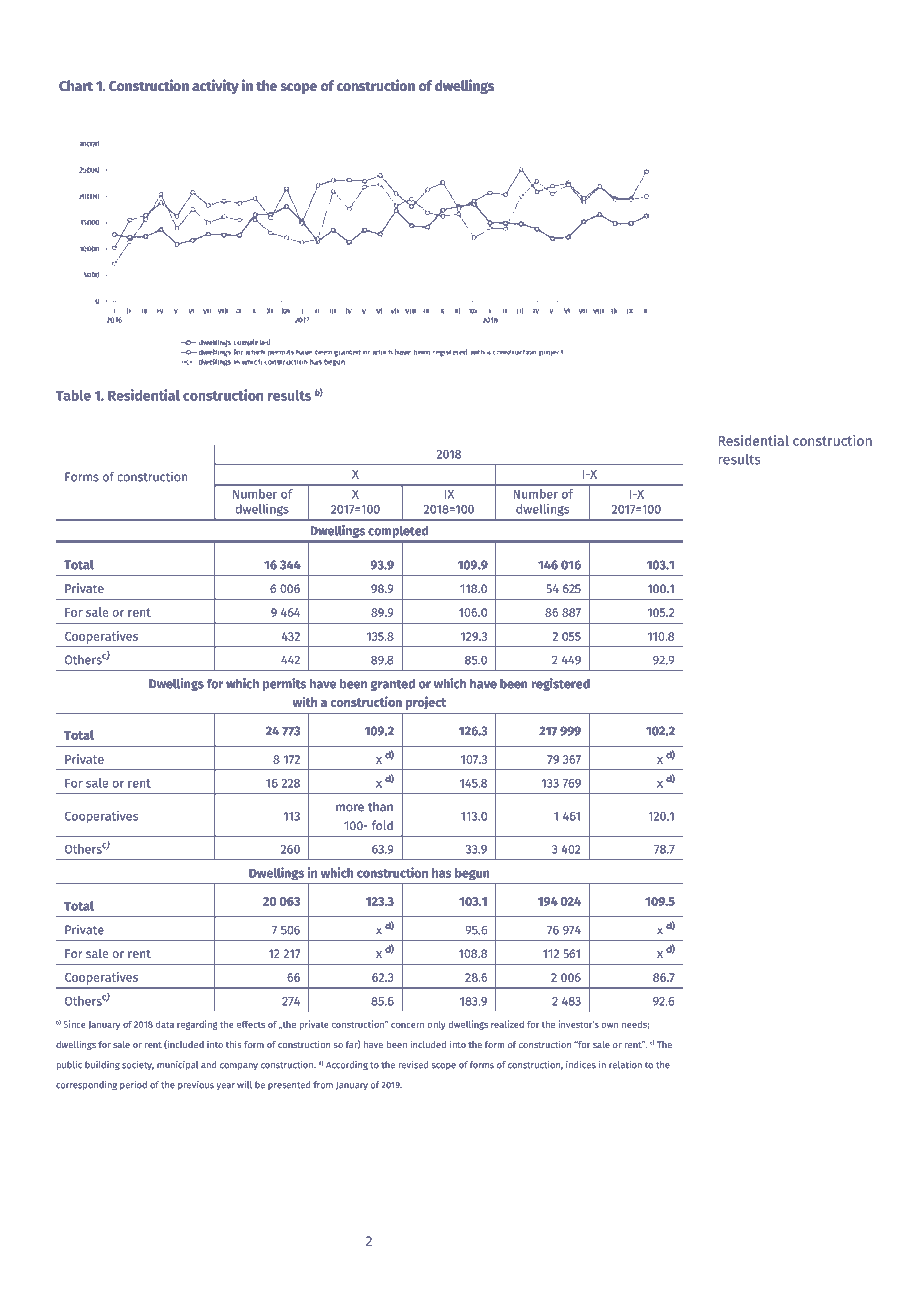 The width and height of the screenshot is (924, 1308). I want to click on permits, so click(284, 684).
